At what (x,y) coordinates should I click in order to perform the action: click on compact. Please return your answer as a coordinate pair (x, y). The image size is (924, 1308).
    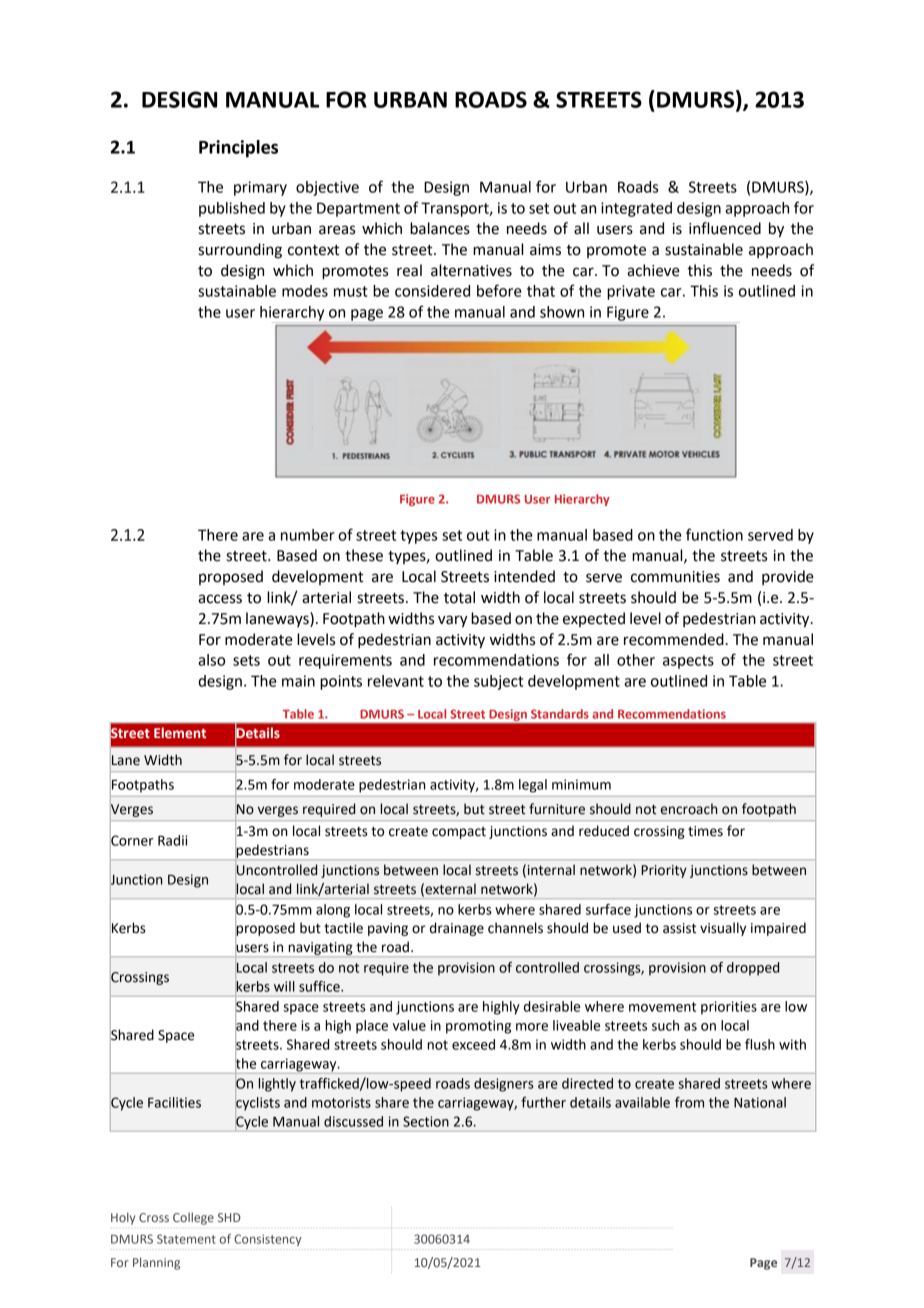
    Looking at the image, I should click on (459, 833).
